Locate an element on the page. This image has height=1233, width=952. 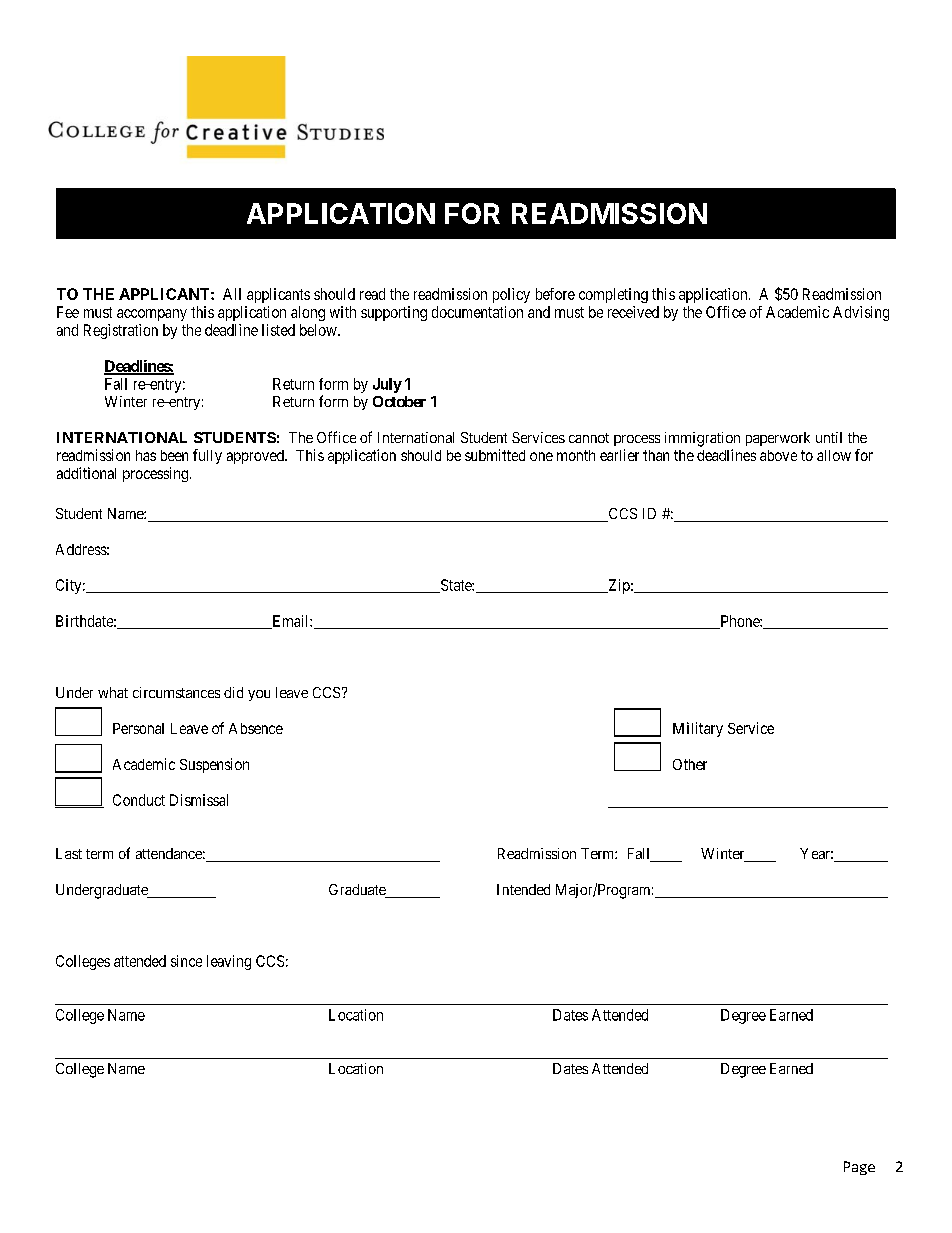
documentation is located at coordinates (477, 312).
